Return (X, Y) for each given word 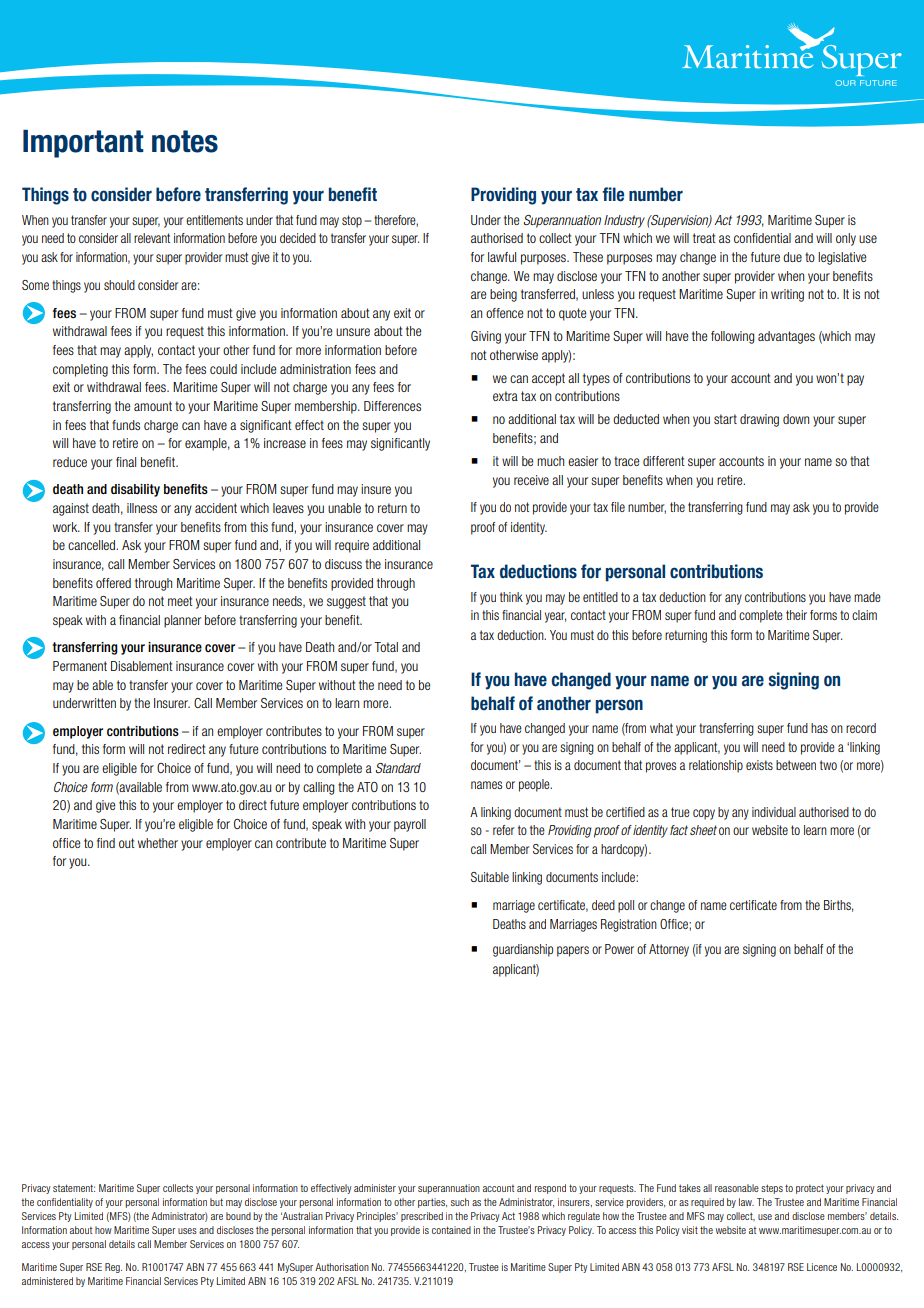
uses (187, 1231)
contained (451, 1230)
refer (504, 830)
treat (704, 238)
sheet (703, 830)
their (796, 615)
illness (142, 508)
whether (158, 843)
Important (83, 144)
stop (352, 221)
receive (531, 480)
